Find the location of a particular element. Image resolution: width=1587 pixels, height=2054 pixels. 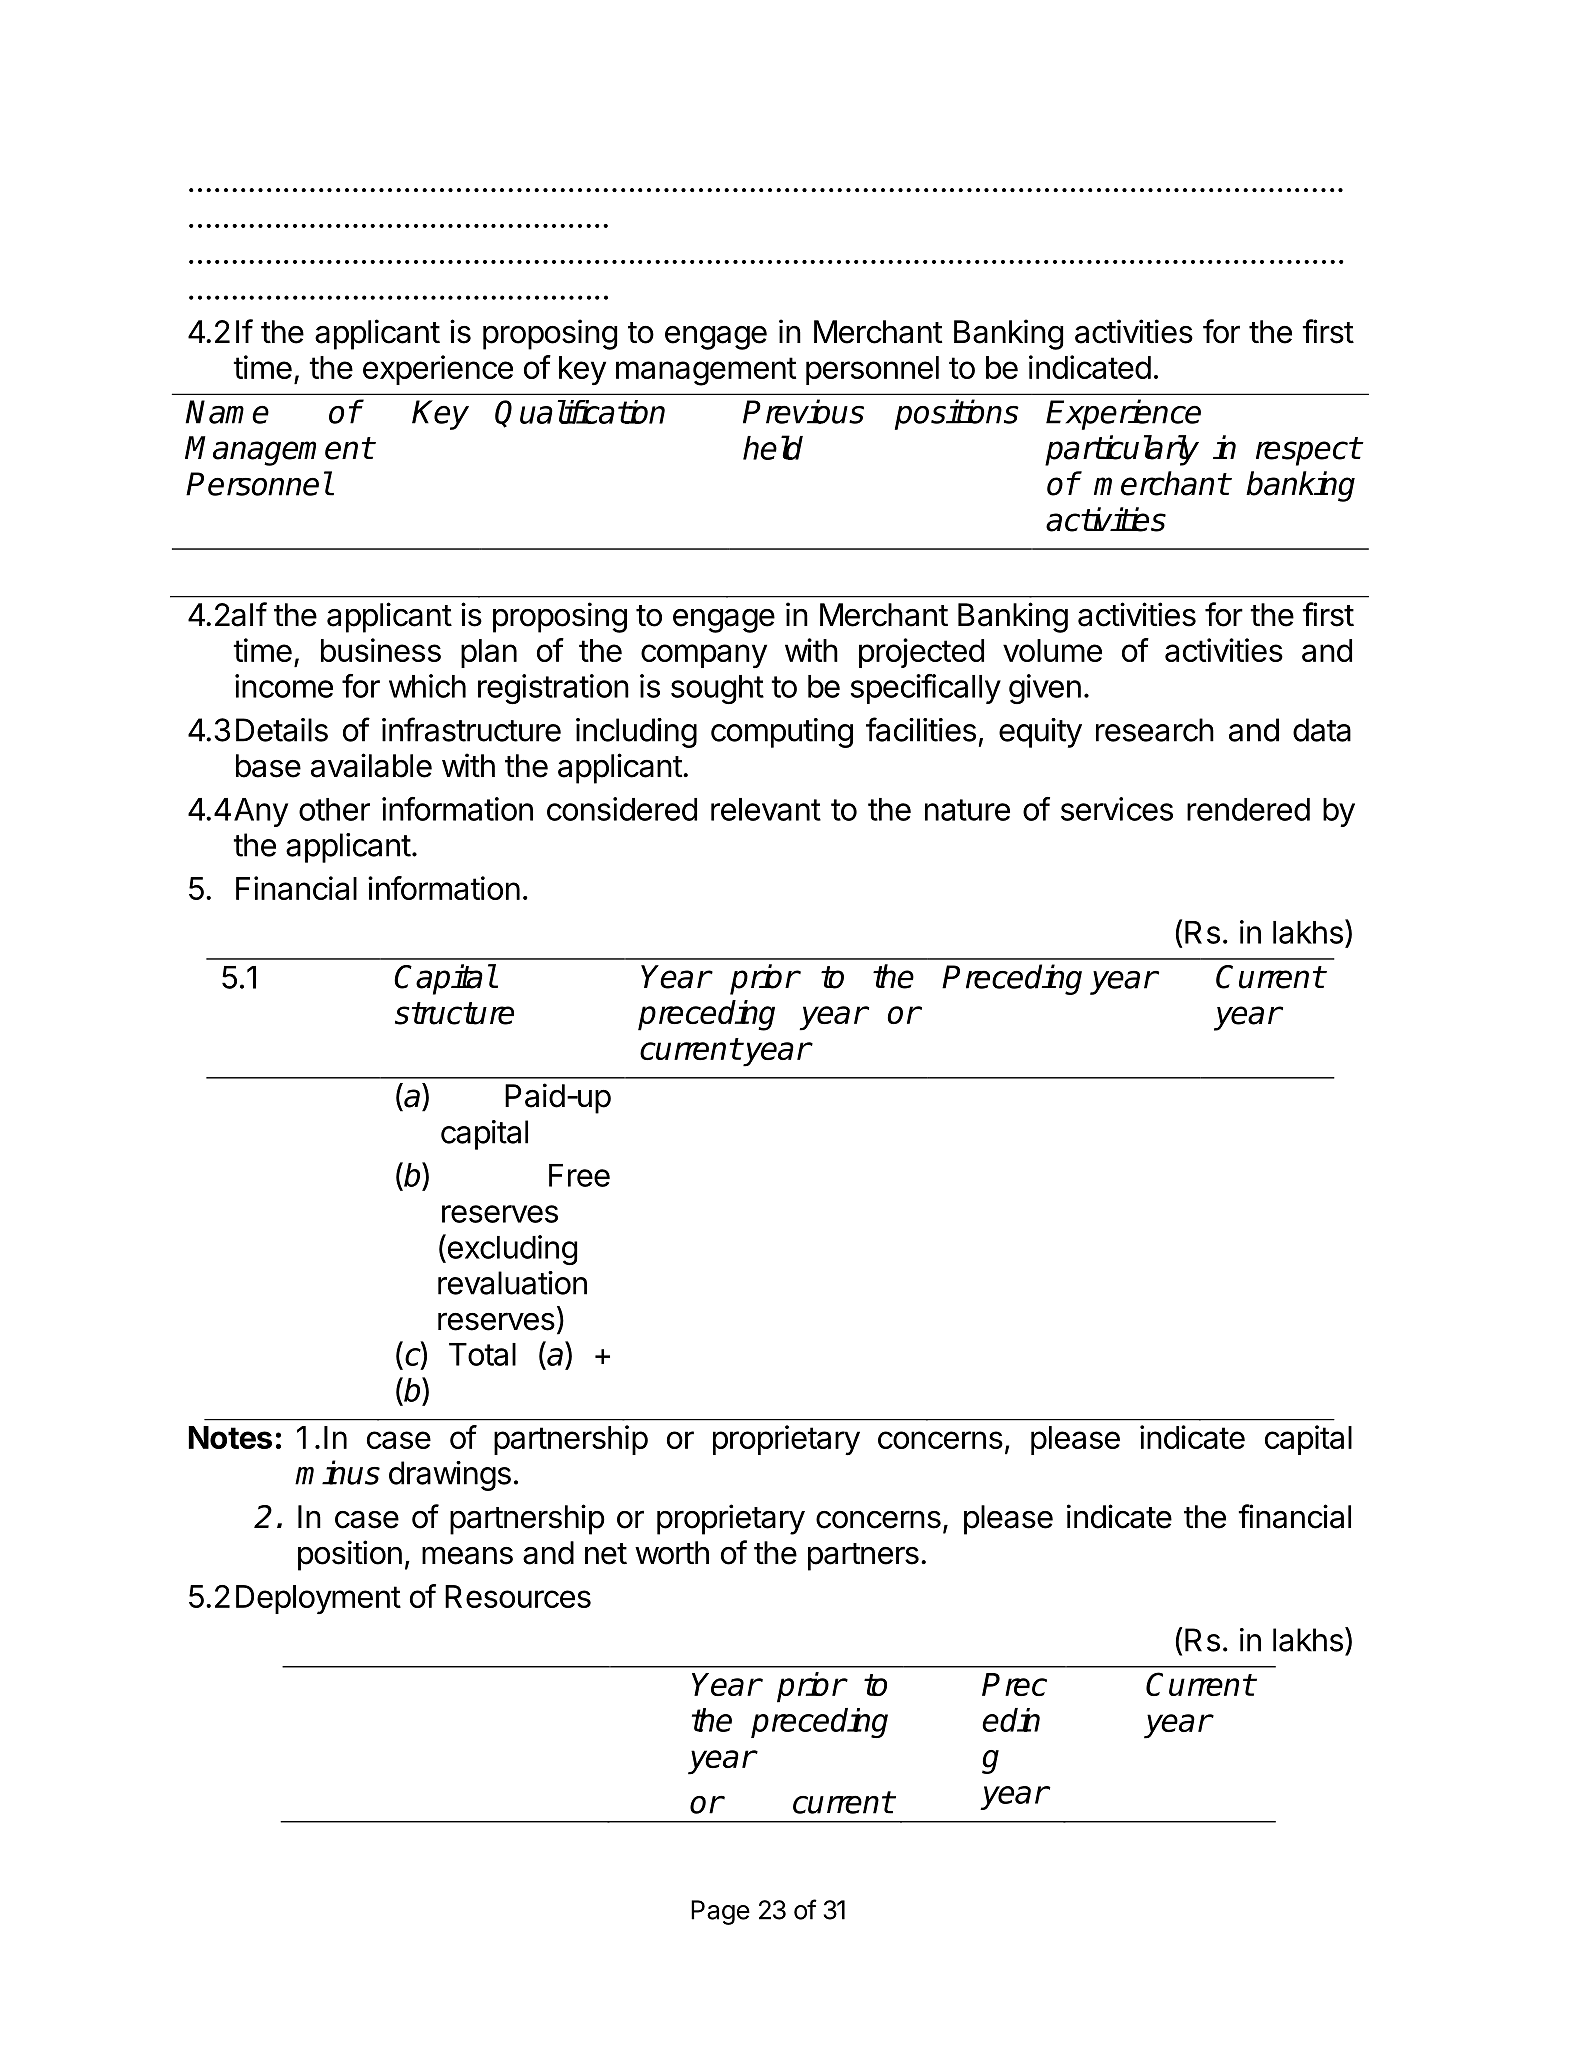

excluding is located at coordinates (511, 1249).
